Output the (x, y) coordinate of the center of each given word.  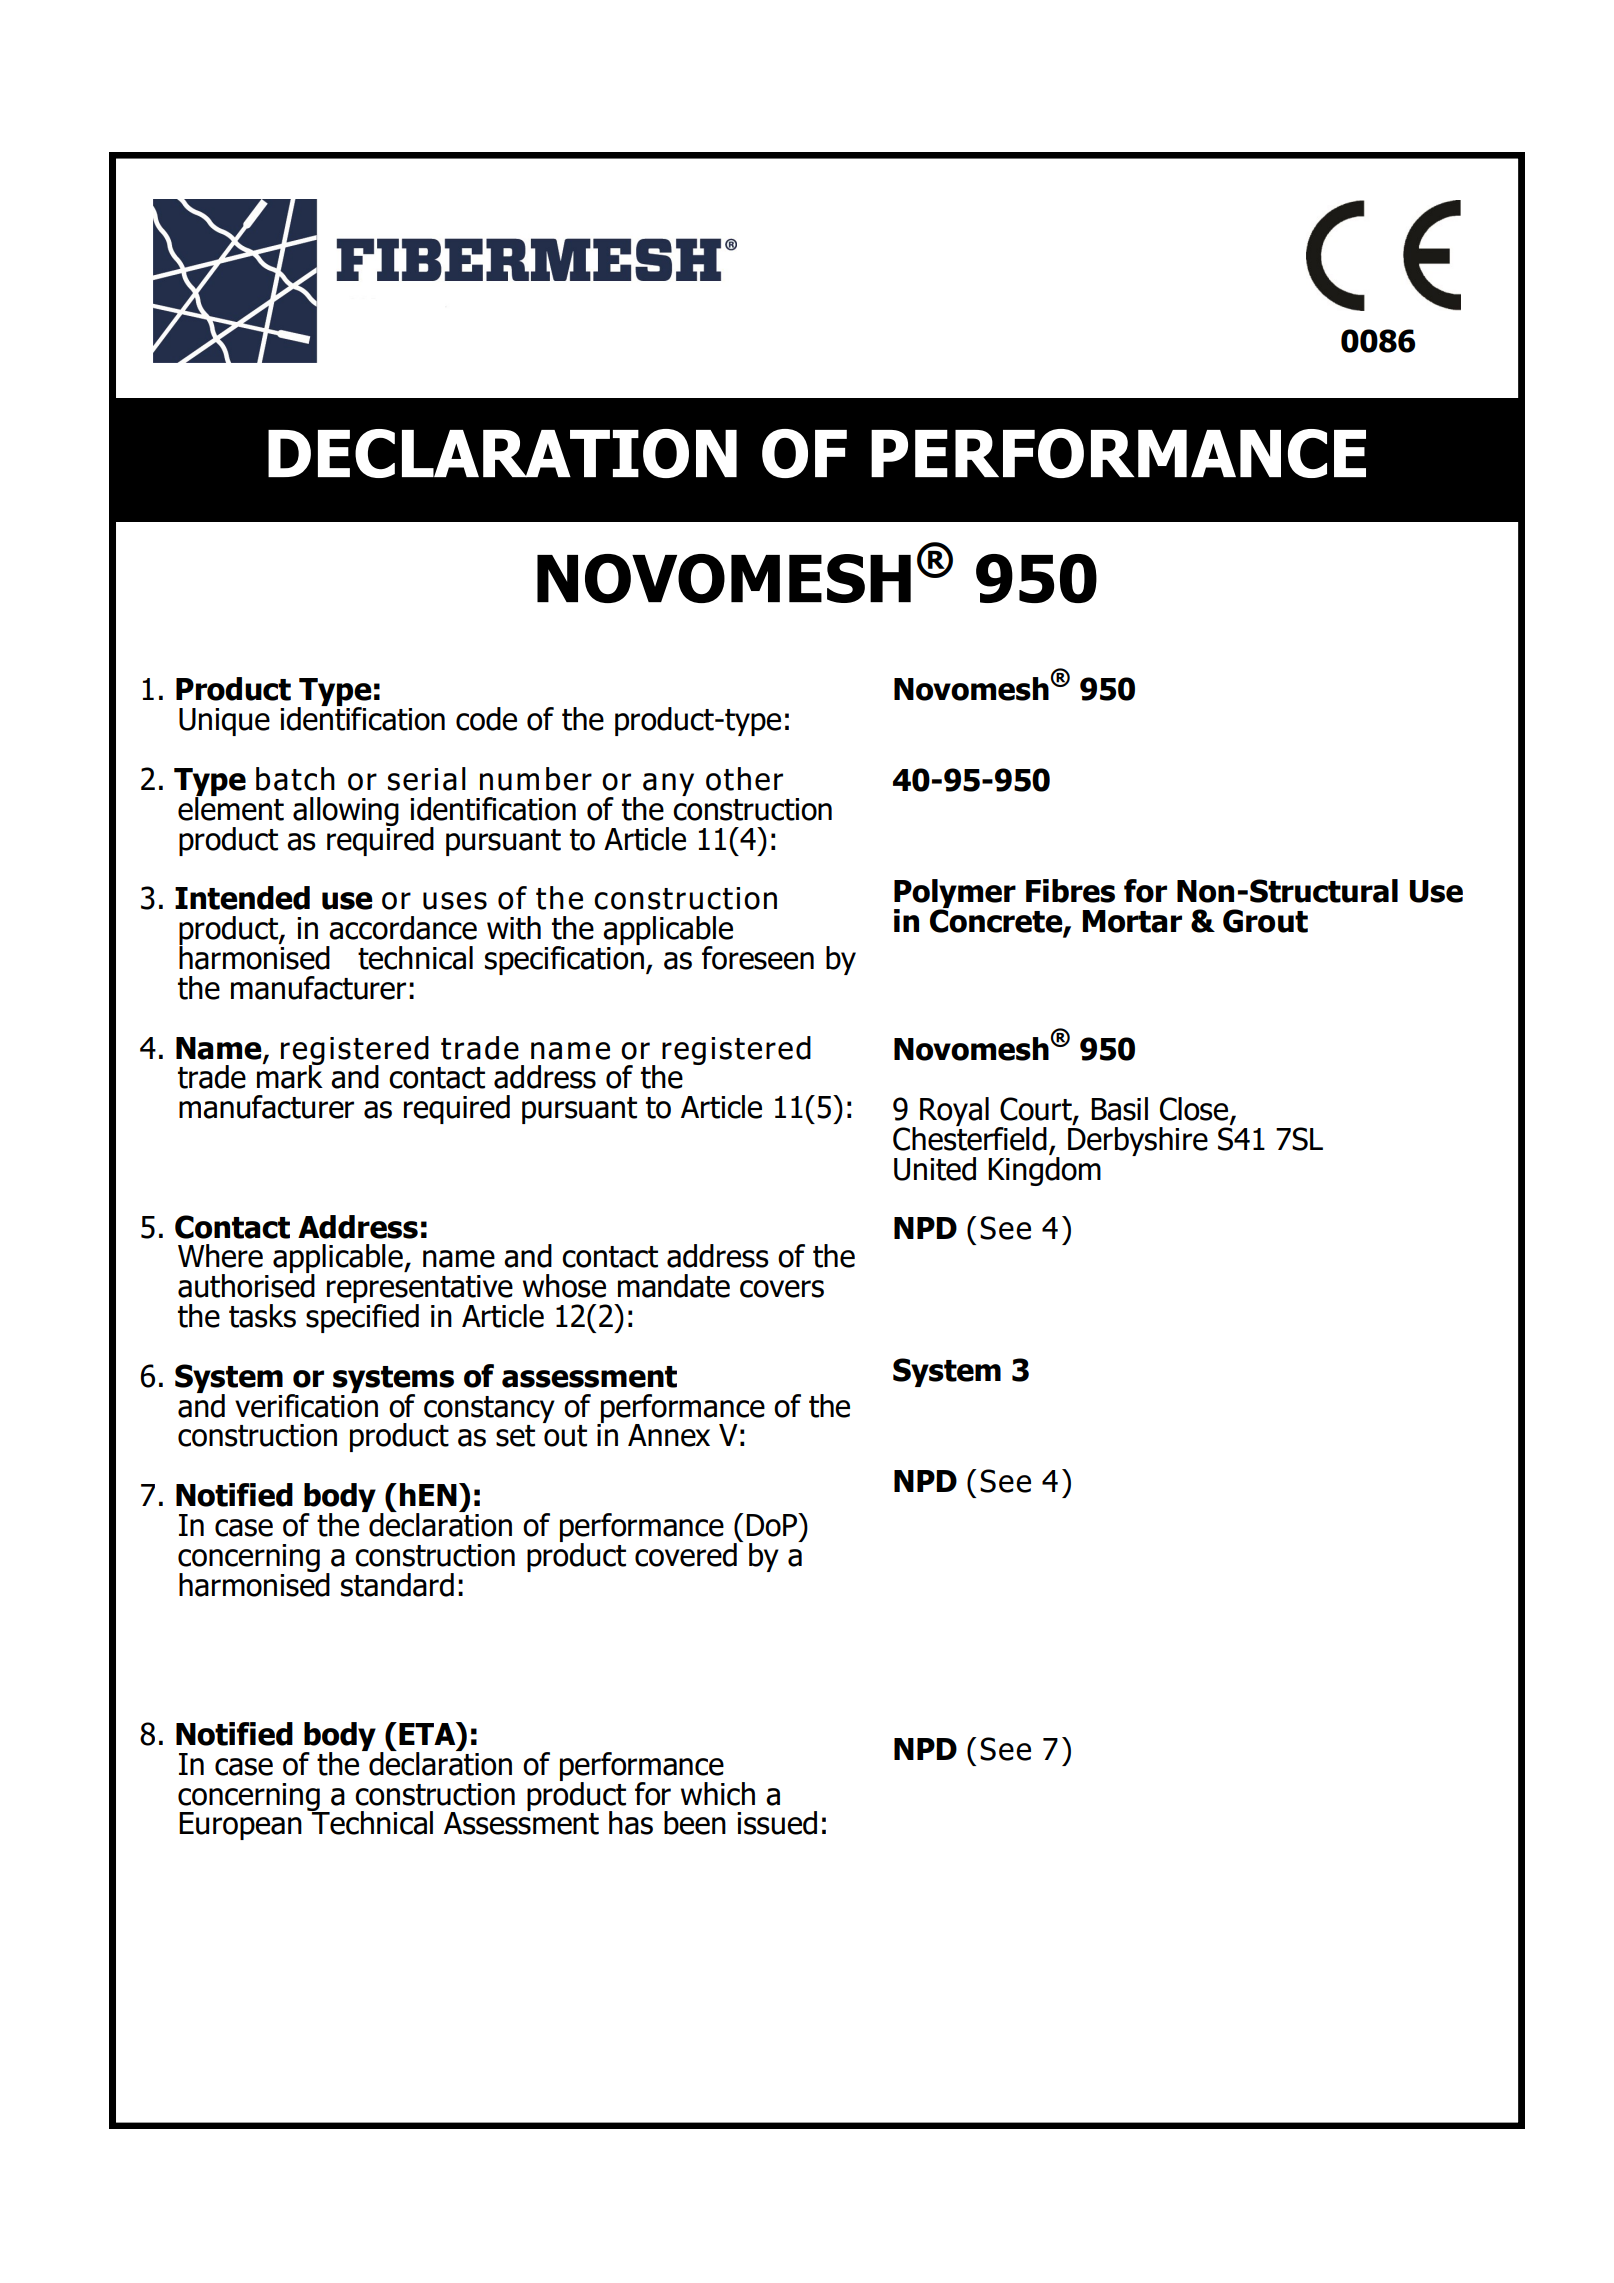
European (240, 1826)
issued (777, 1823)
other (744, 779)
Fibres (1070, 891)
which (718, 1794)
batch (295, 779)
